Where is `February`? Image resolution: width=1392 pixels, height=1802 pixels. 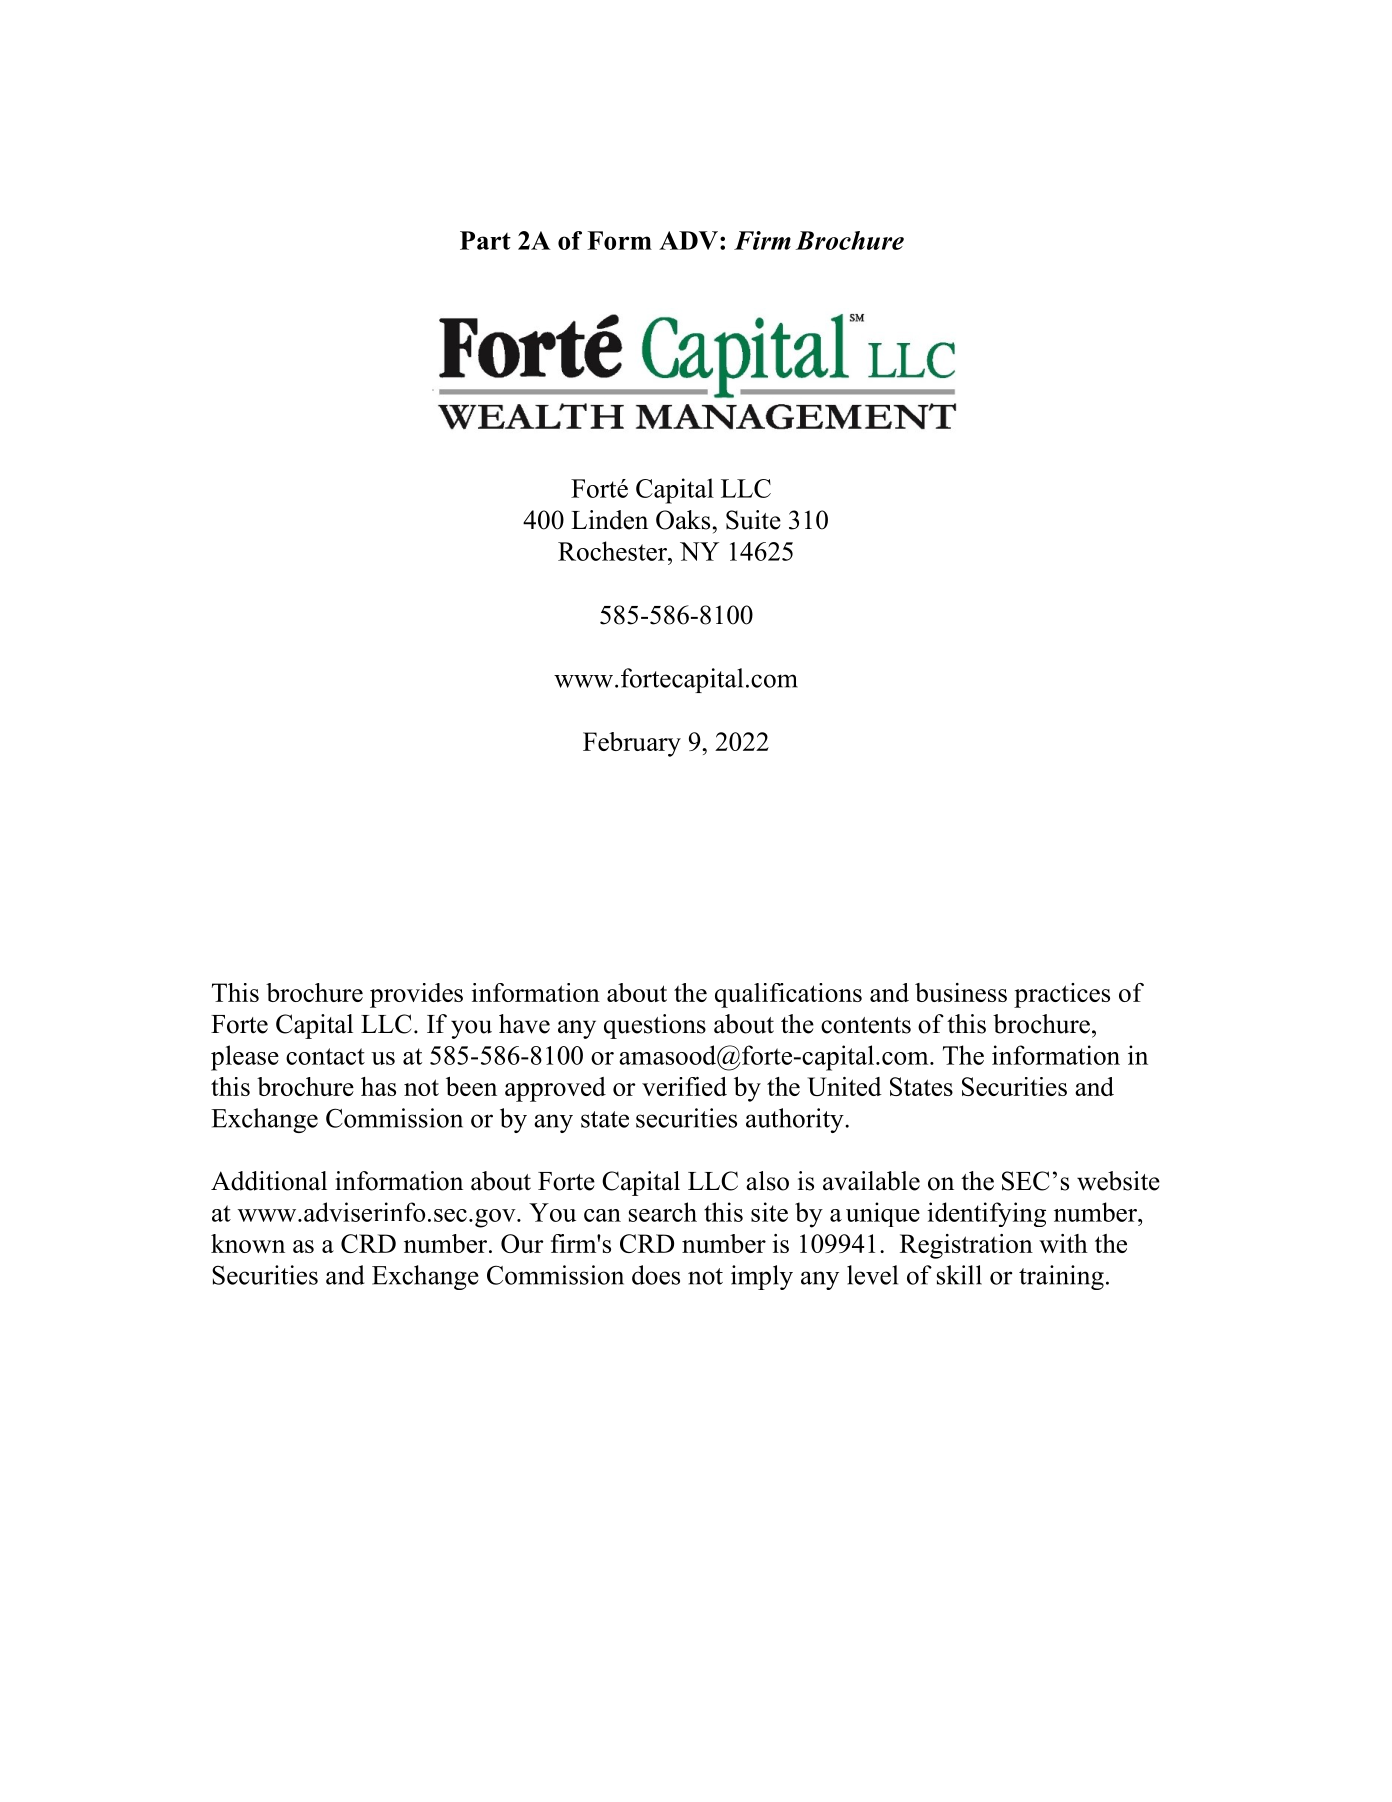 February is located at coordinates (632, 744).
